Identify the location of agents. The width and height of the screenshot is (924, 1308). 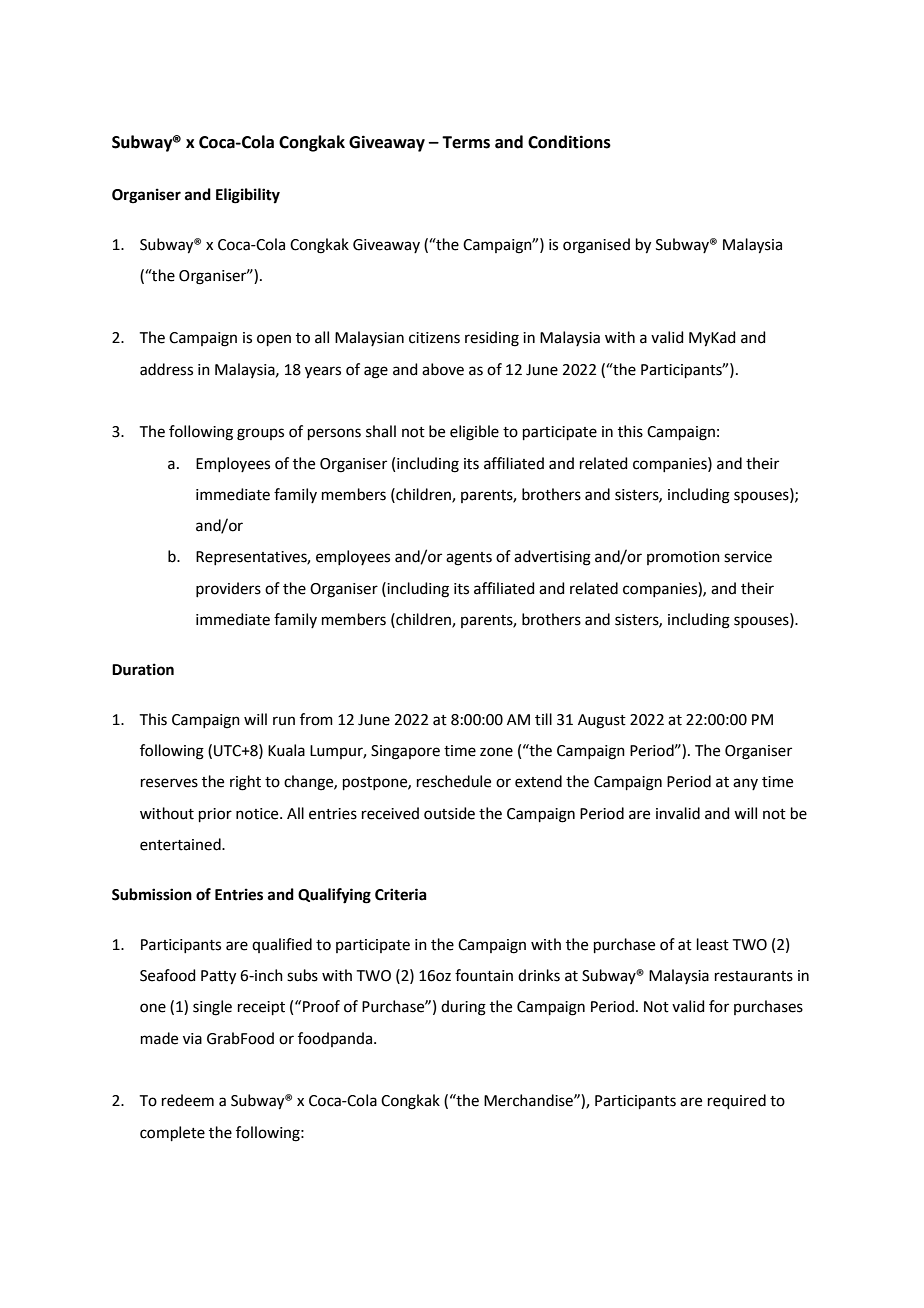
(469, 559).
